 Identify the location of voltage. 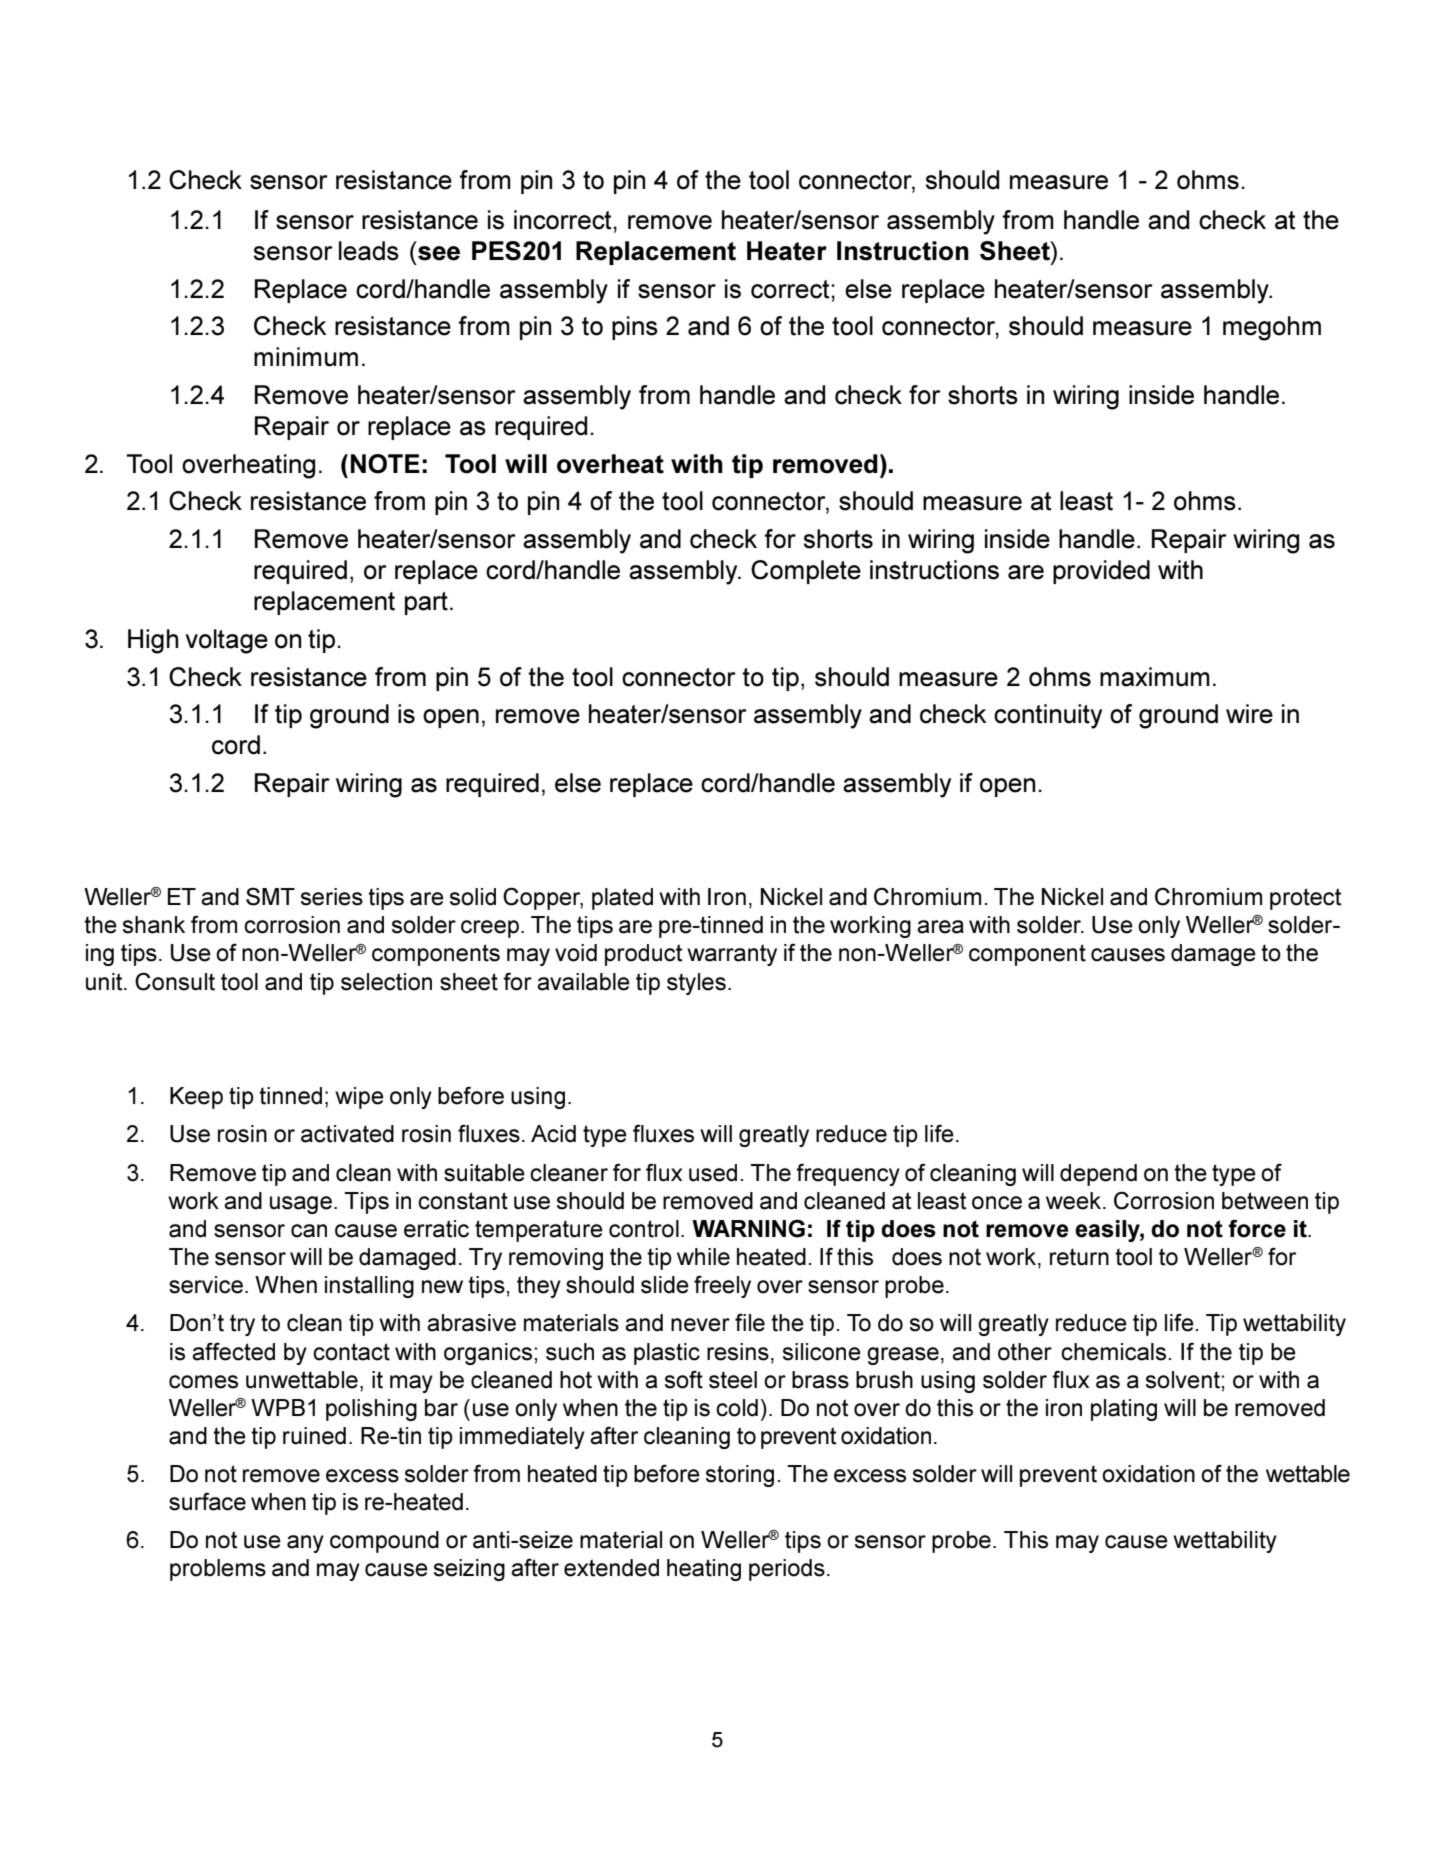
(226, 641).
